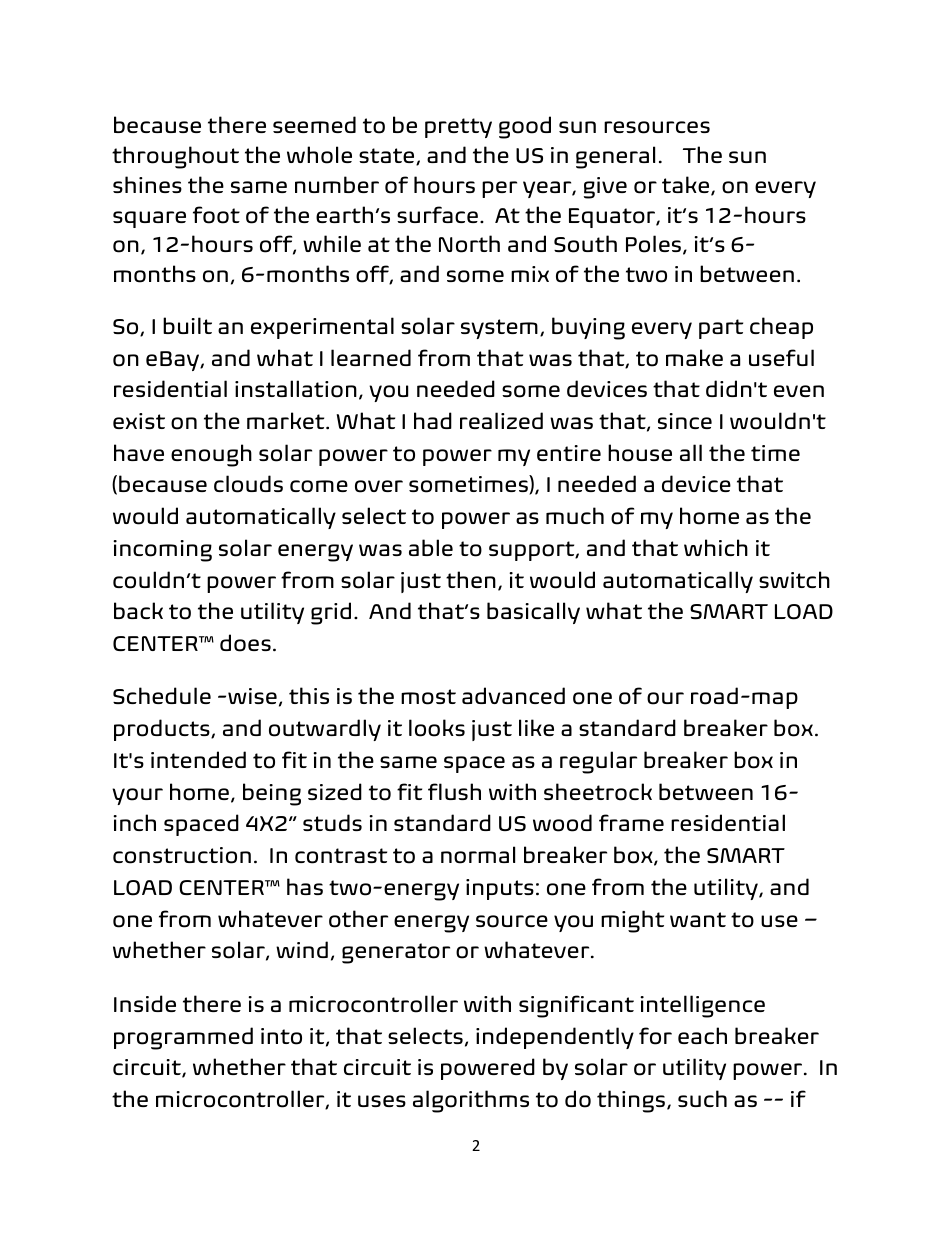 The width and height of the image is (952, 1233). I want to click on since, so click(685, 421).
